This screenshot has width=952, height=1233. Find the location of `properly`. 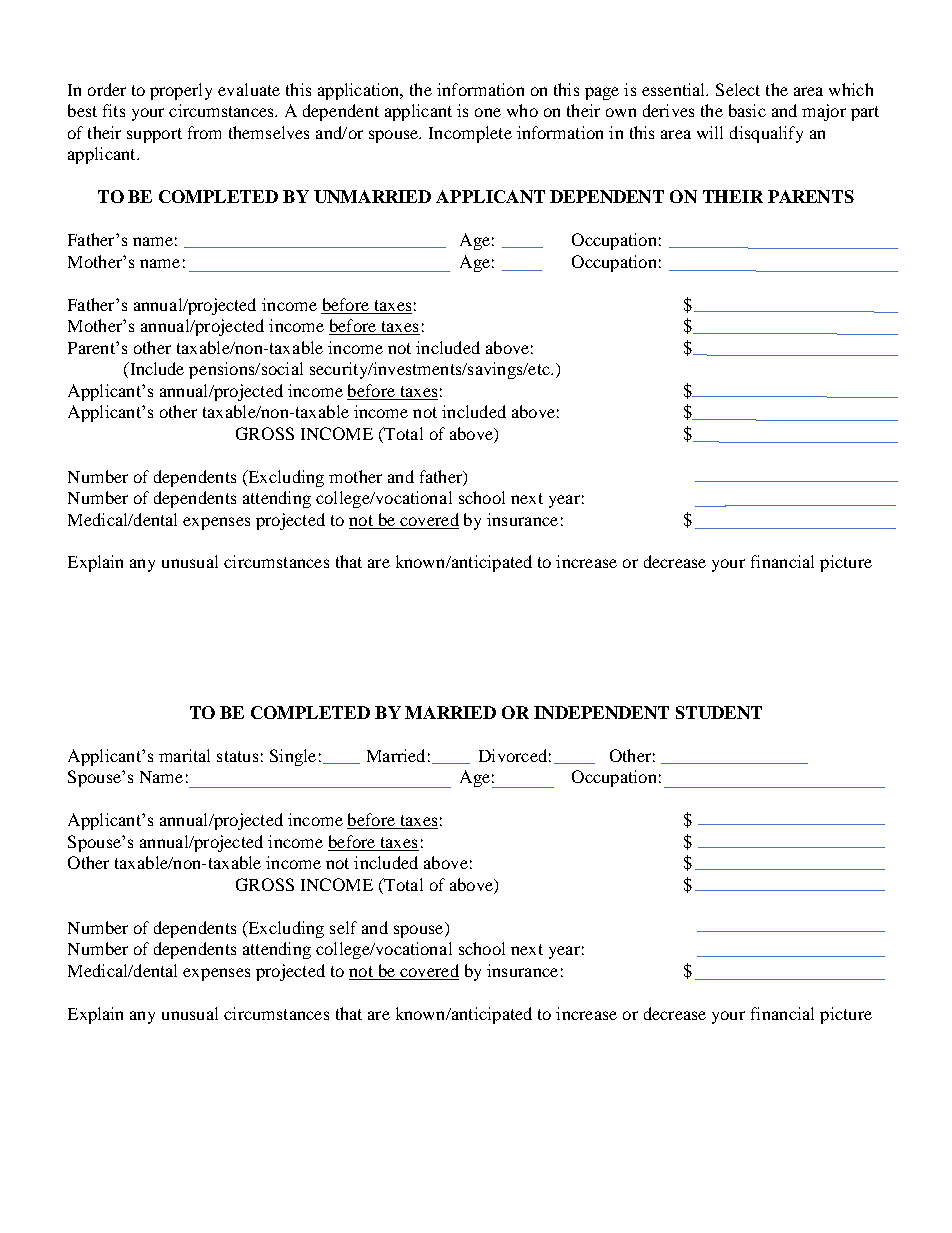

properly is located at coordinates (181, 91).
